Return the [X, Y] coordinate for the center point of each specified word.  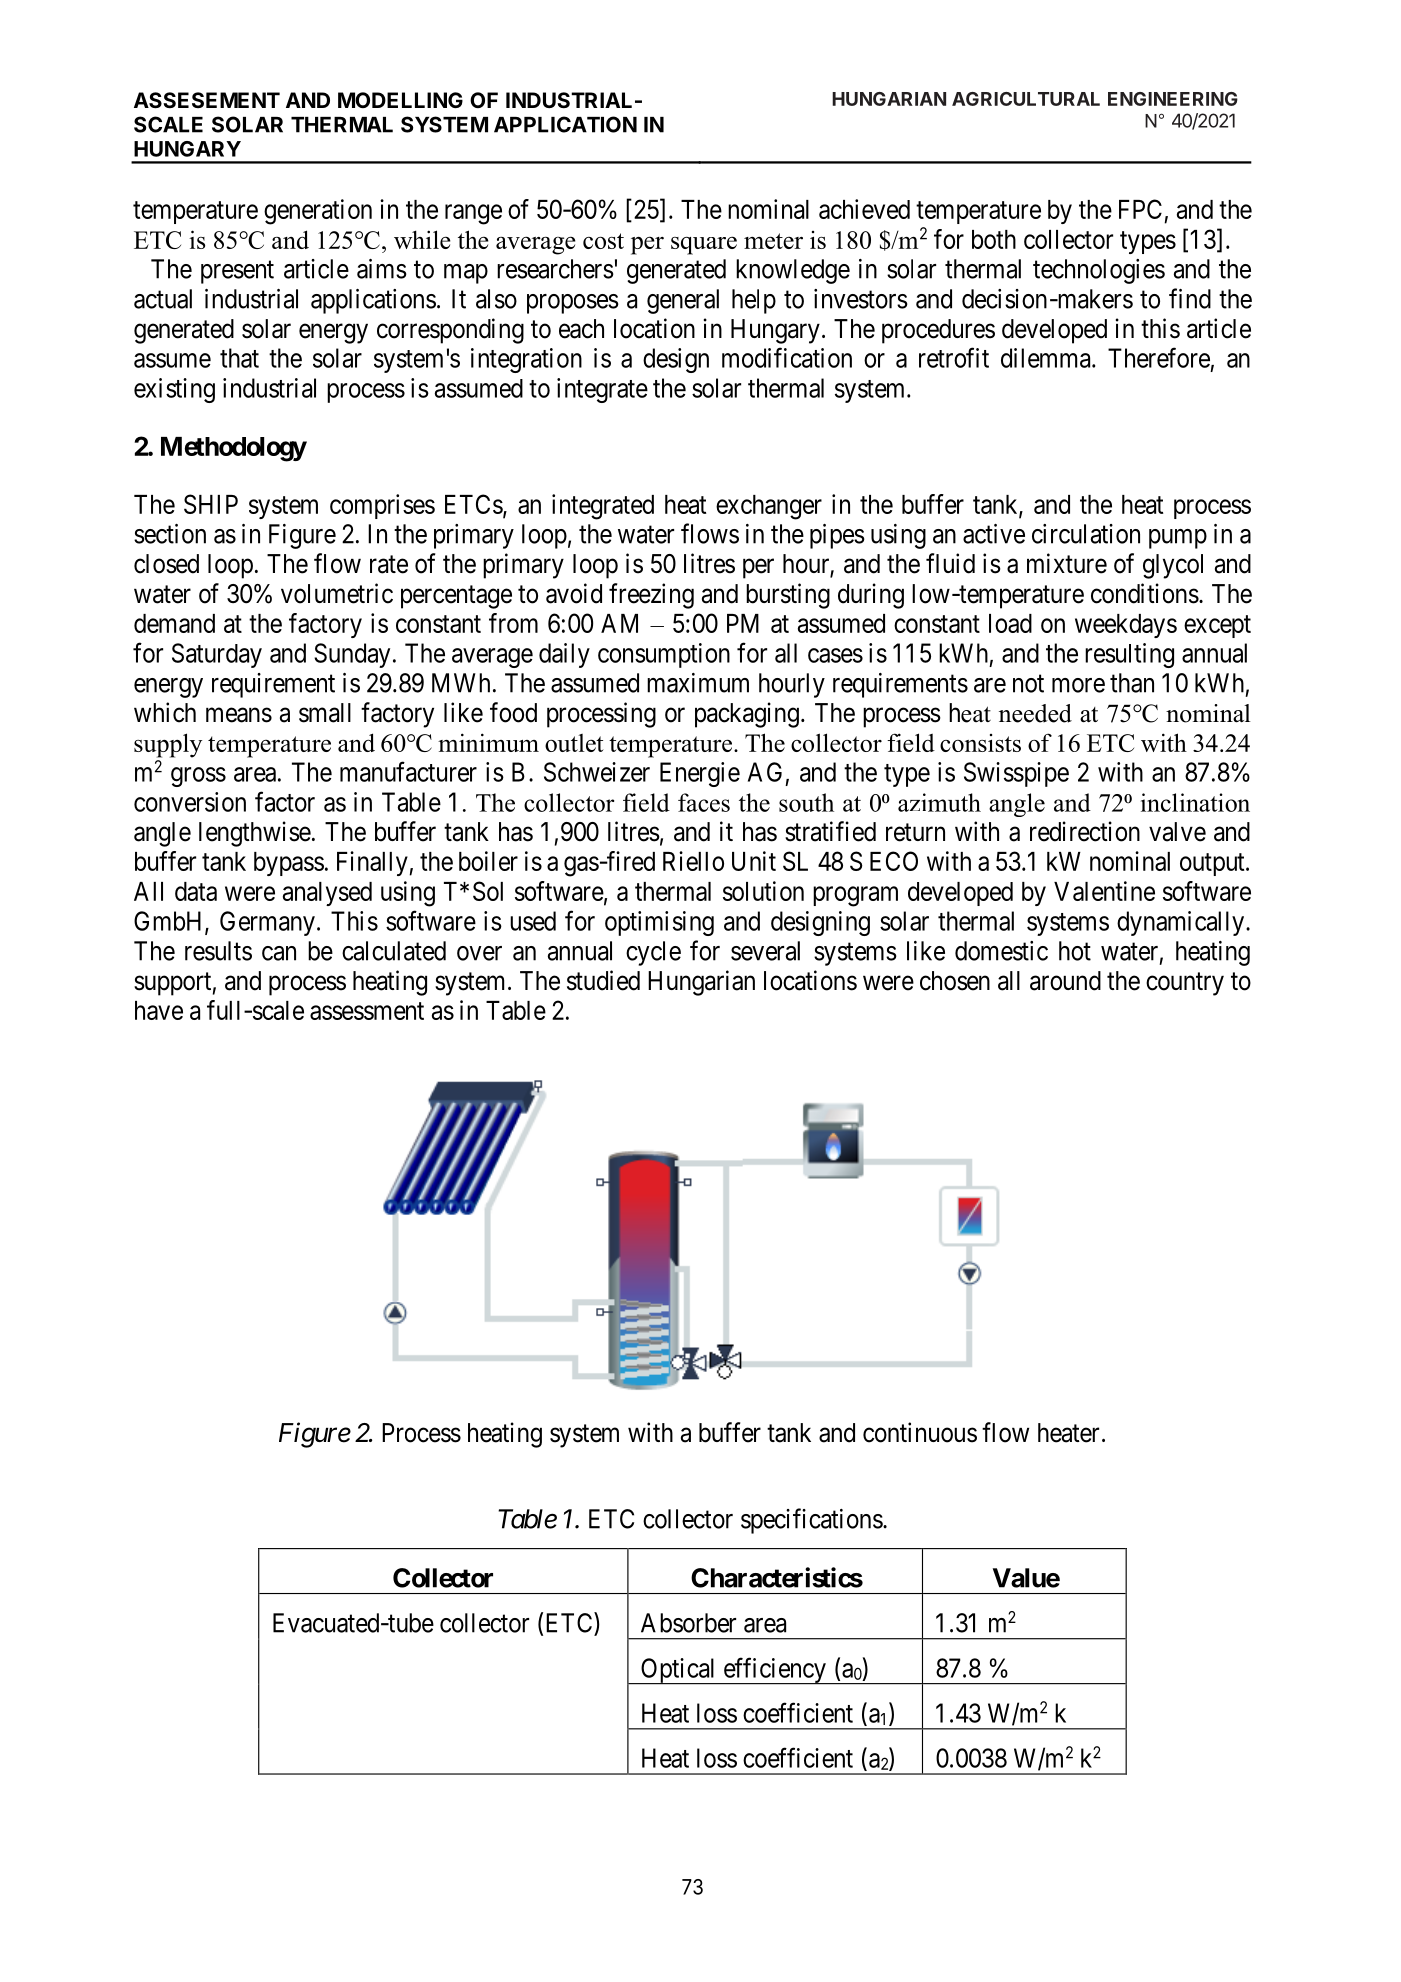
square [704, 245]
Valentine [1104, 891]
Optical [679, 1671]
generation [318, 212]
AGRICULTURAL [1026, 99]
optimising [659, 923]
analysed [327, 894]
